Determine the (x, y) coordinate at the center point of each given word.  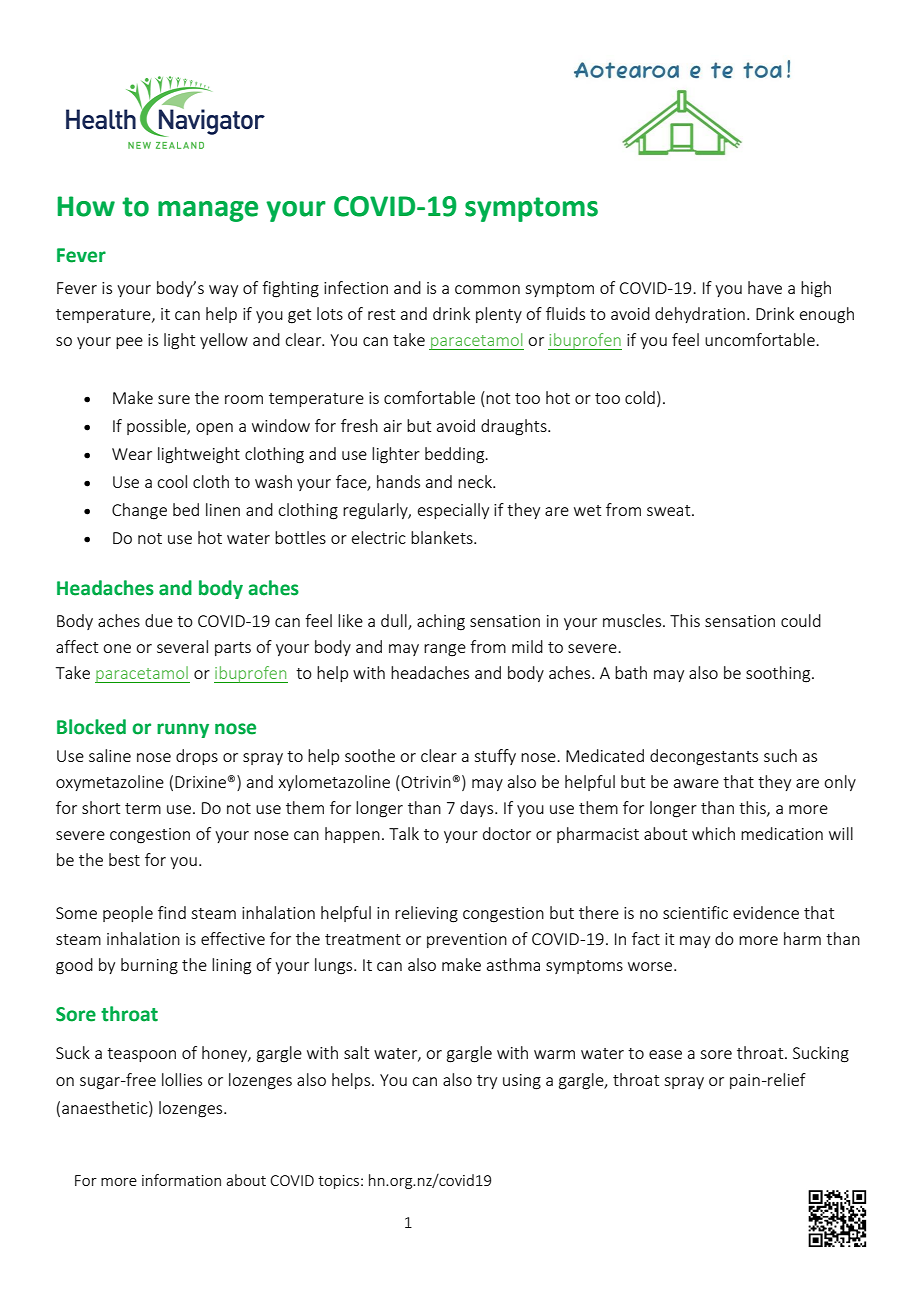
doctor (507, 833)
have (765, 287)
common (487, 289)
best (124, 859)
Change (139, 511)
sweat (670, 510)
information (181, 1180)
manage (208, 211)
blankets (443, 537)
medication (782, 833)
